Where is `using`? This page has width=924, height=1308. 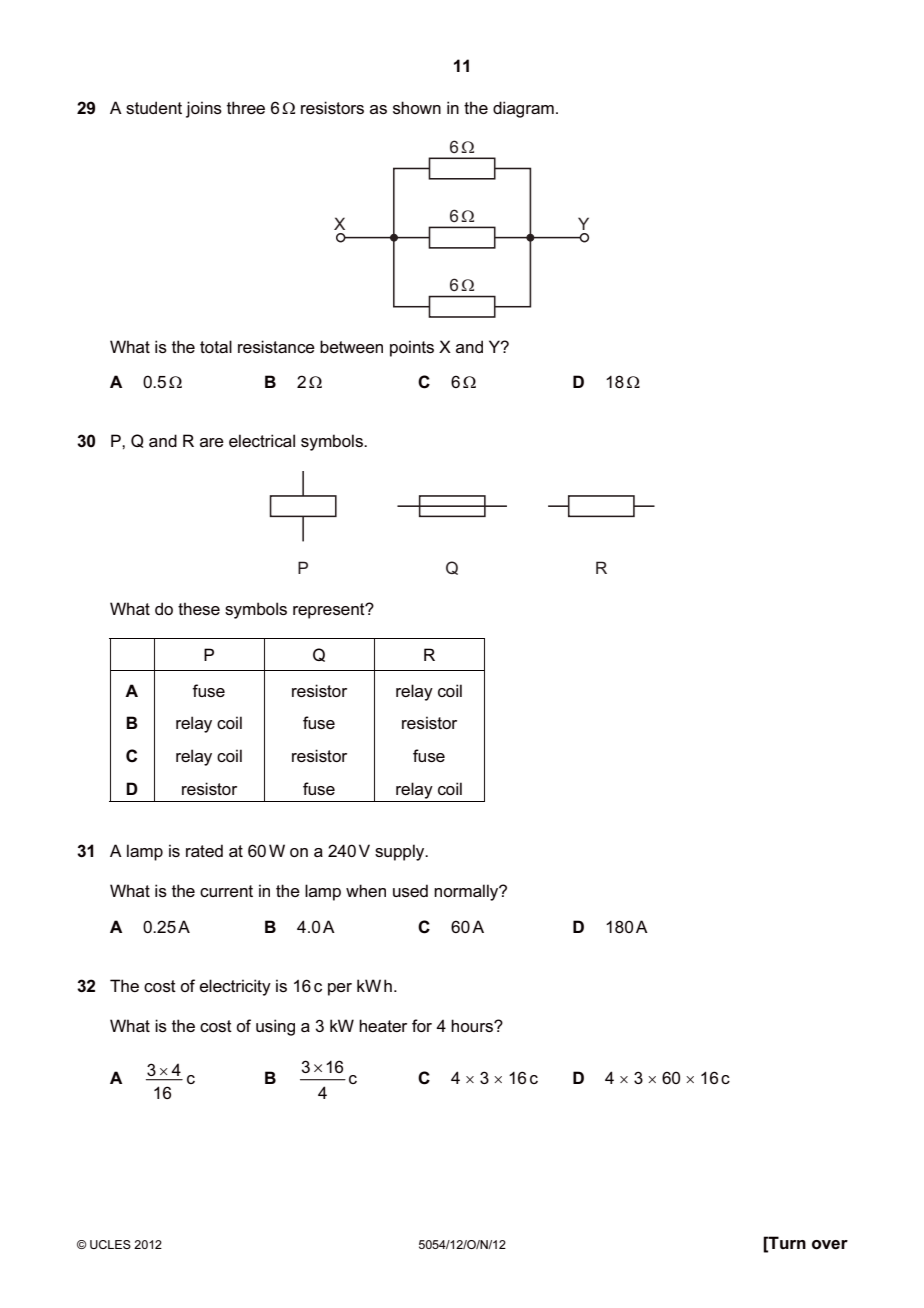 using is located at coordinates (275, 1027).
